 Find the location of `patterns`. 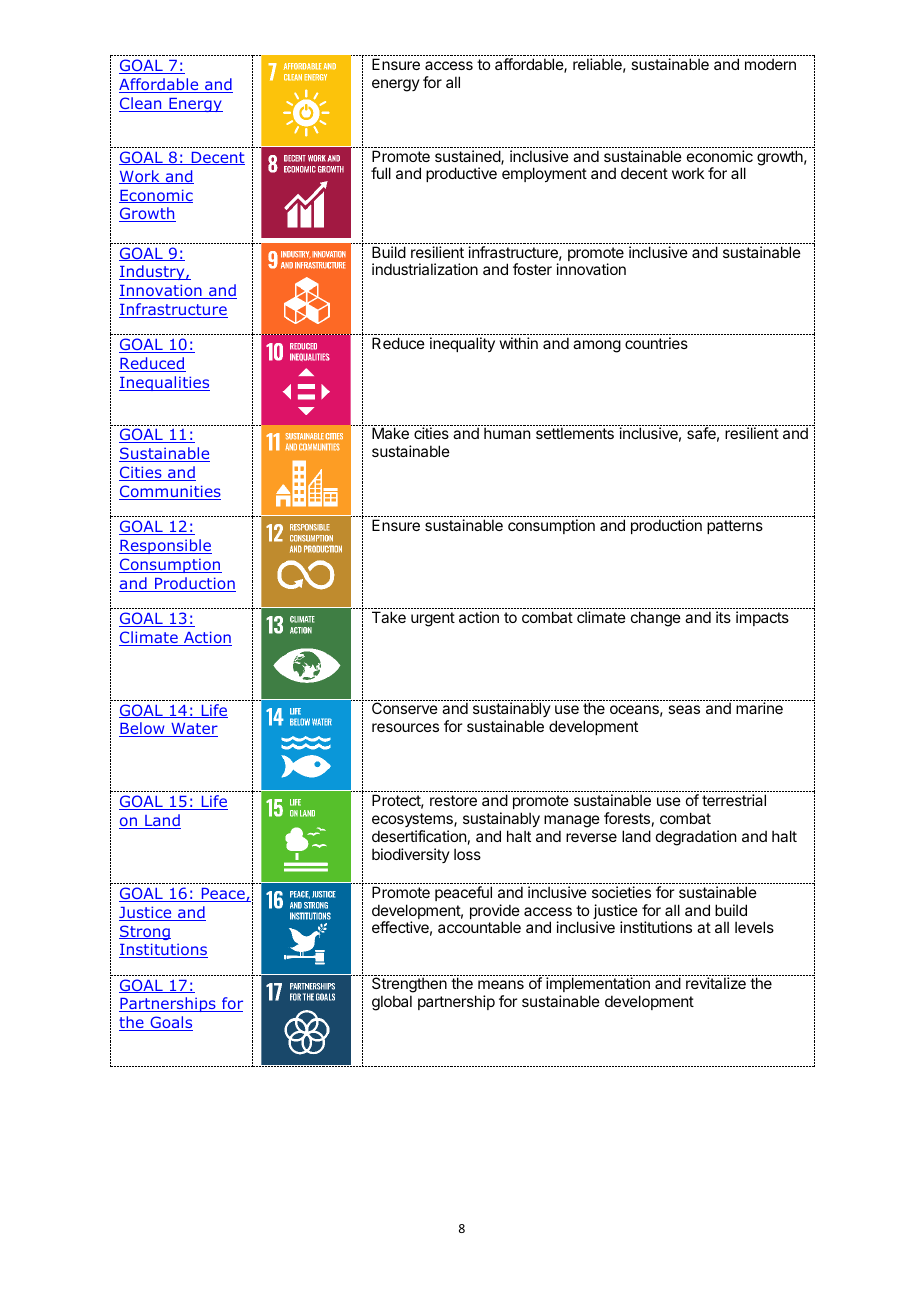

patterns is located at coordinates (735, 527).
